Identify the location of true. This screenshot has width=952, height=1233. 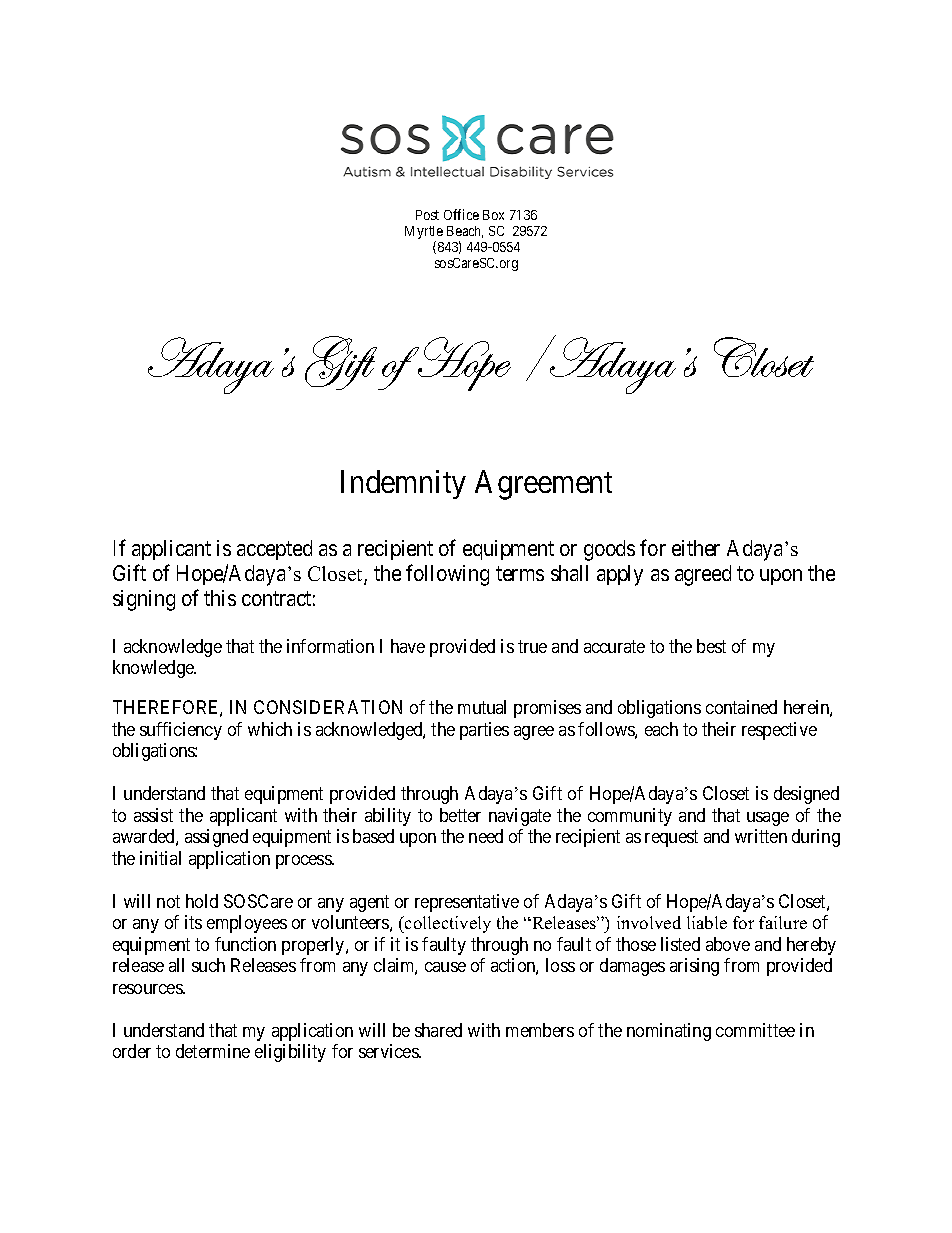
(532, 646).
